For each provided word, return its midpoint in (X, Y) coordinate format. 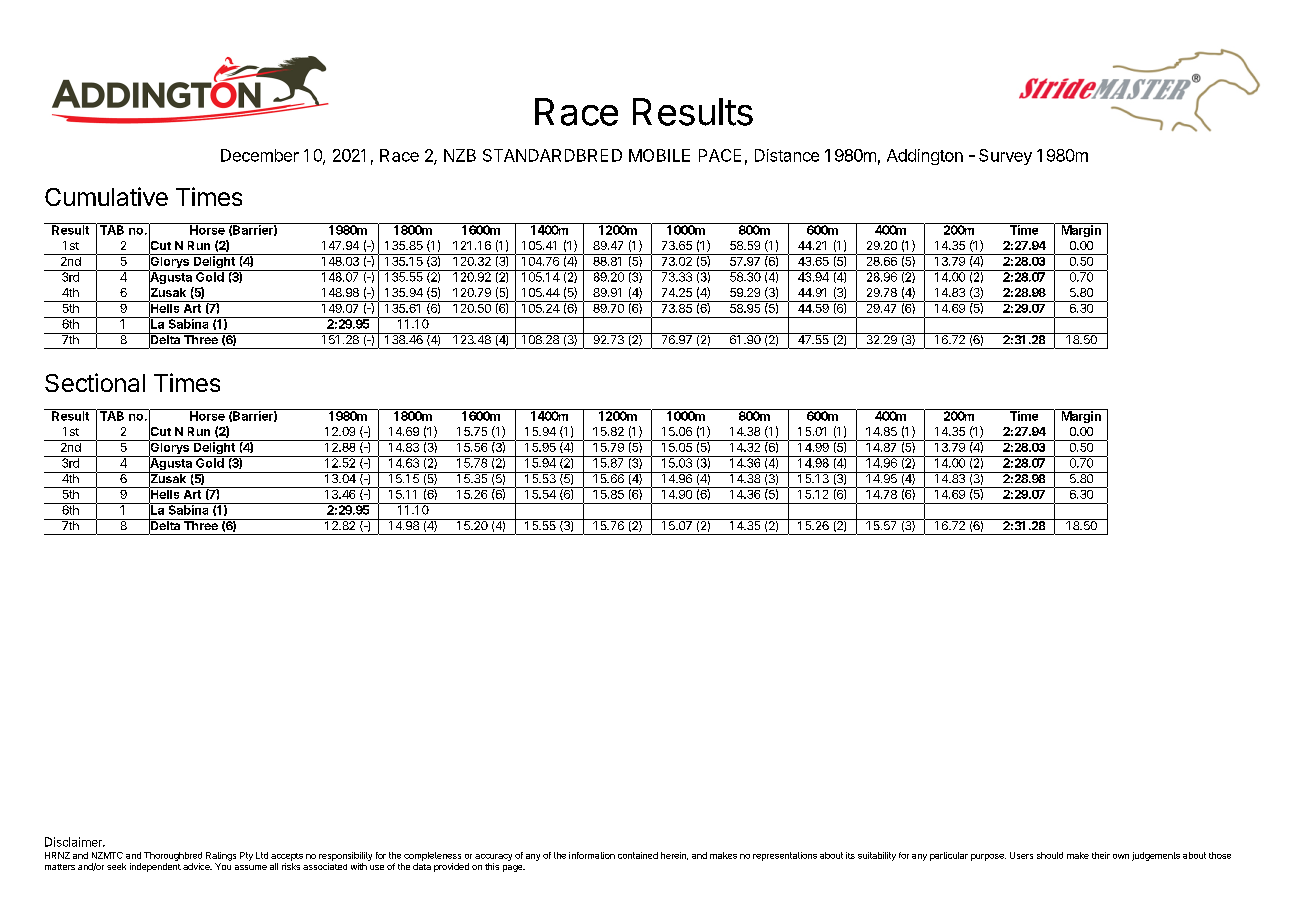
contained (638, 855)
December (260, 155)
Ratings (221, 856)
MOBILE (659, 155)
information (592, 855)
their (1101, 855)
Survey (1005, 157)
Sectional (95, 382)
